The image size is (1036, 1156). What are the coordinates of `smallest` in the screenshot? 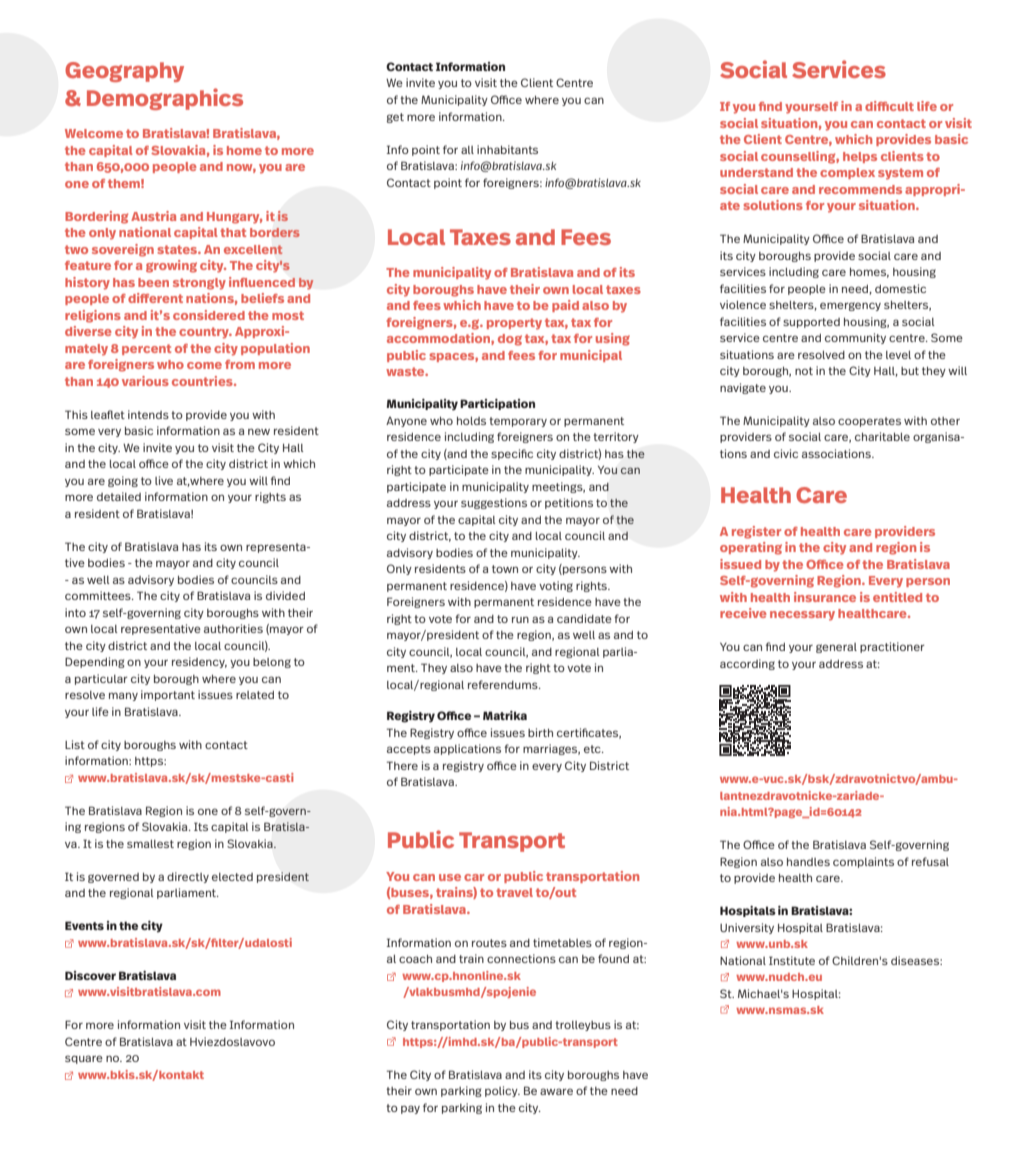 It's located at (150, 844).
